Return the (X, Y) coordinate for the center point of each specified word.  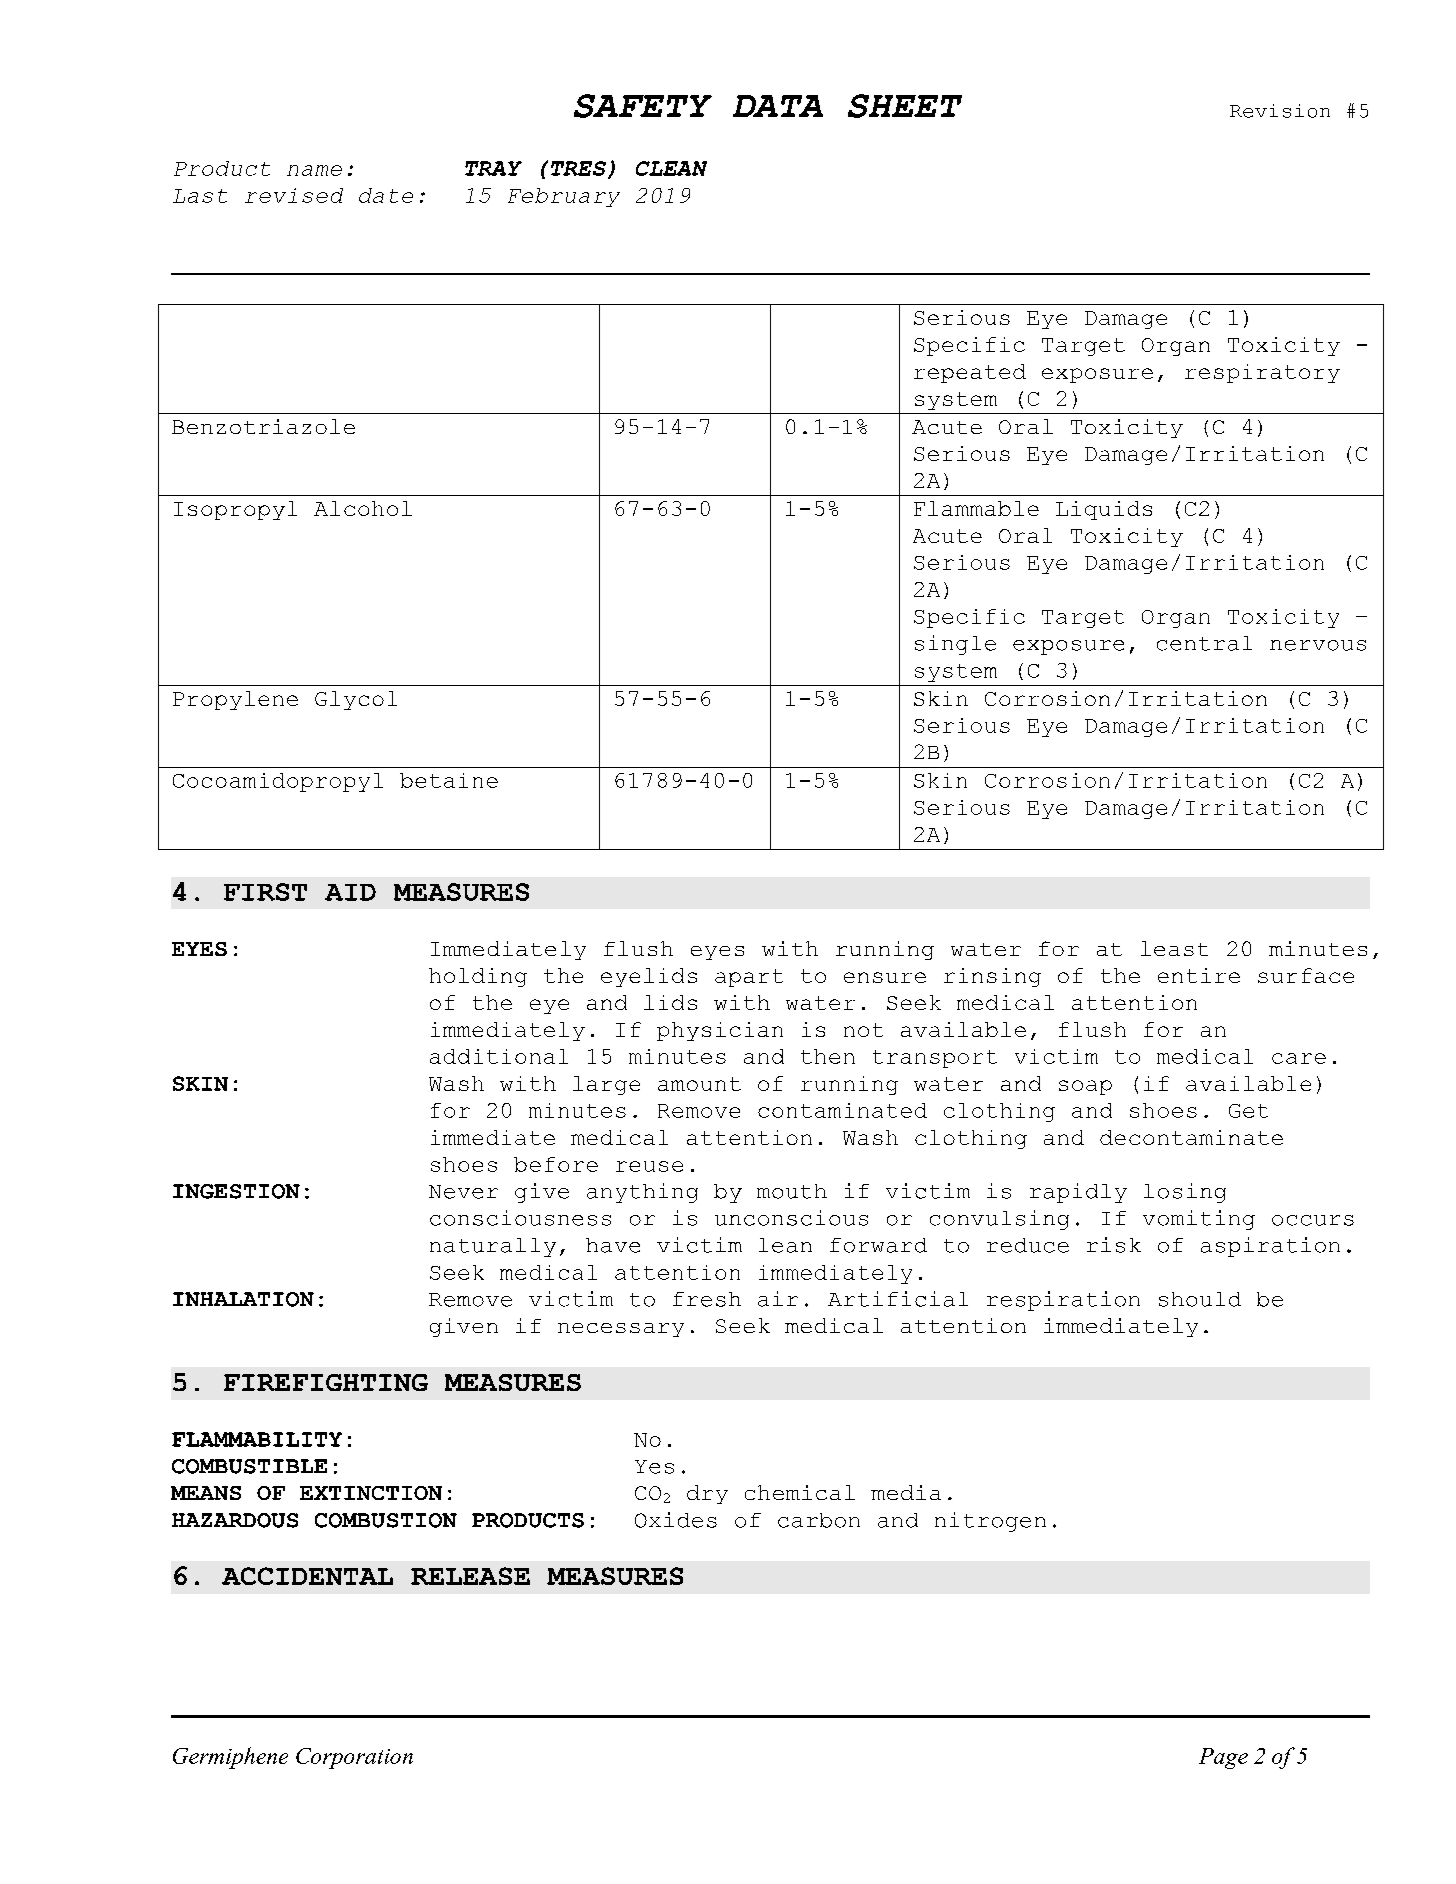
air (778, 1299)
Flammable (976, 508)
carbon (819, 1520)
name (314, 170)
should (1200, 1299)
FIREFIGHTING (326, 1382)
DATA (778, 106)
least (1174, 948)
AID (350, 892)
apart (749, 978)
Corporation (354, 1758)
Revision (1280, 111)
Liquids (1104, 510)
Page (1223, 1758)
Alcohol (363, 508)
